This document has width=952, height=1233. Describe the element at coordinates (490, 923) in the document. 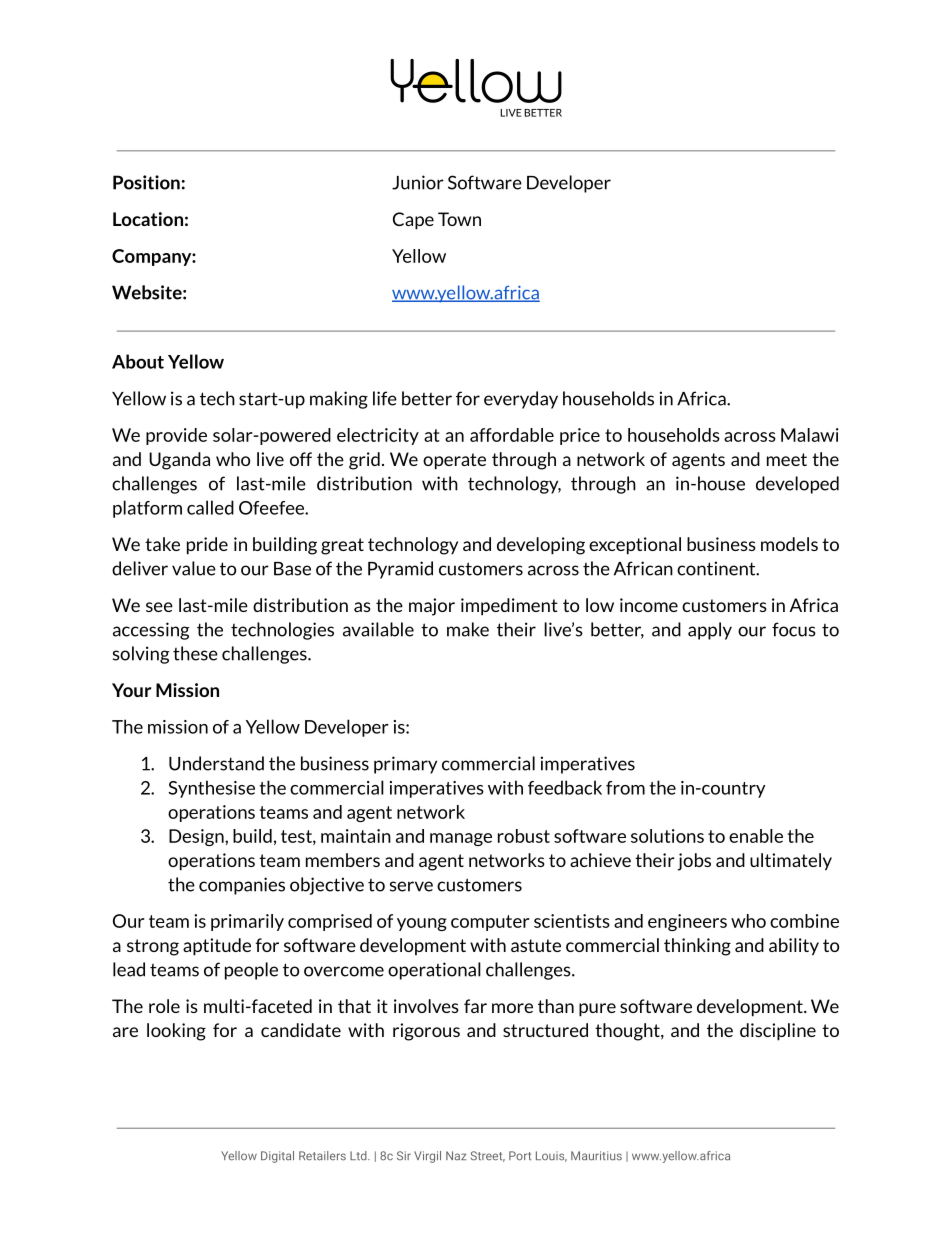

I see `computer` at that location.
